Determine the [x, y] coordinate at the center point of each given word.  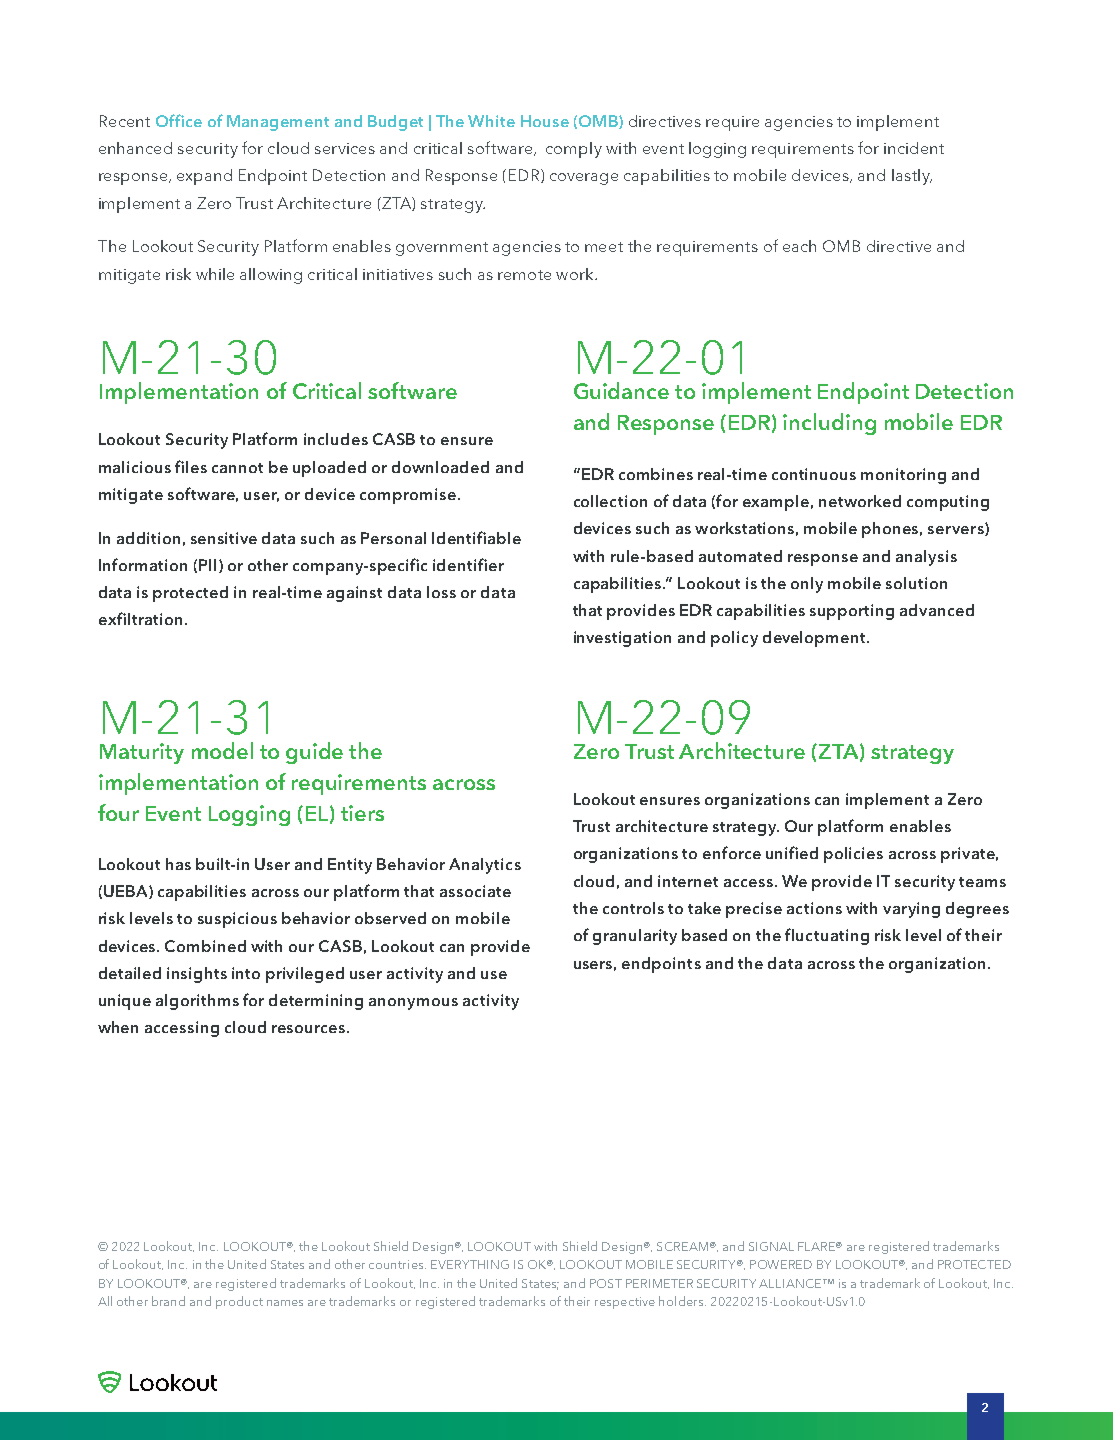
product [239, 1302]
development [815, 639]
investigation [622, 639]
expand [204, 177]
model [222, 750]
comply [574, 150]
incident [914, 148]
